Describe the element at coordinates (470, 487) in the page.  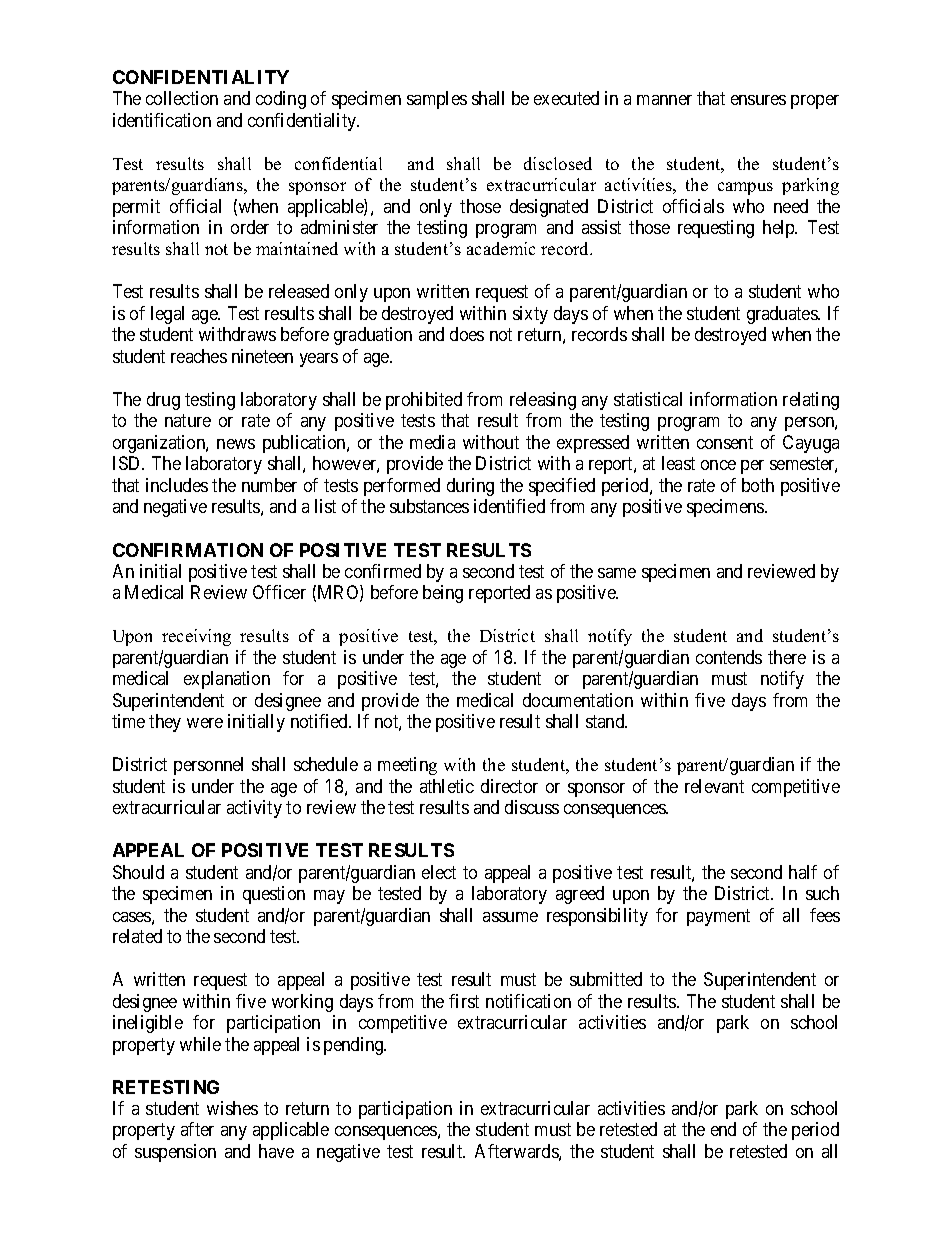
I see `during` at that location.
